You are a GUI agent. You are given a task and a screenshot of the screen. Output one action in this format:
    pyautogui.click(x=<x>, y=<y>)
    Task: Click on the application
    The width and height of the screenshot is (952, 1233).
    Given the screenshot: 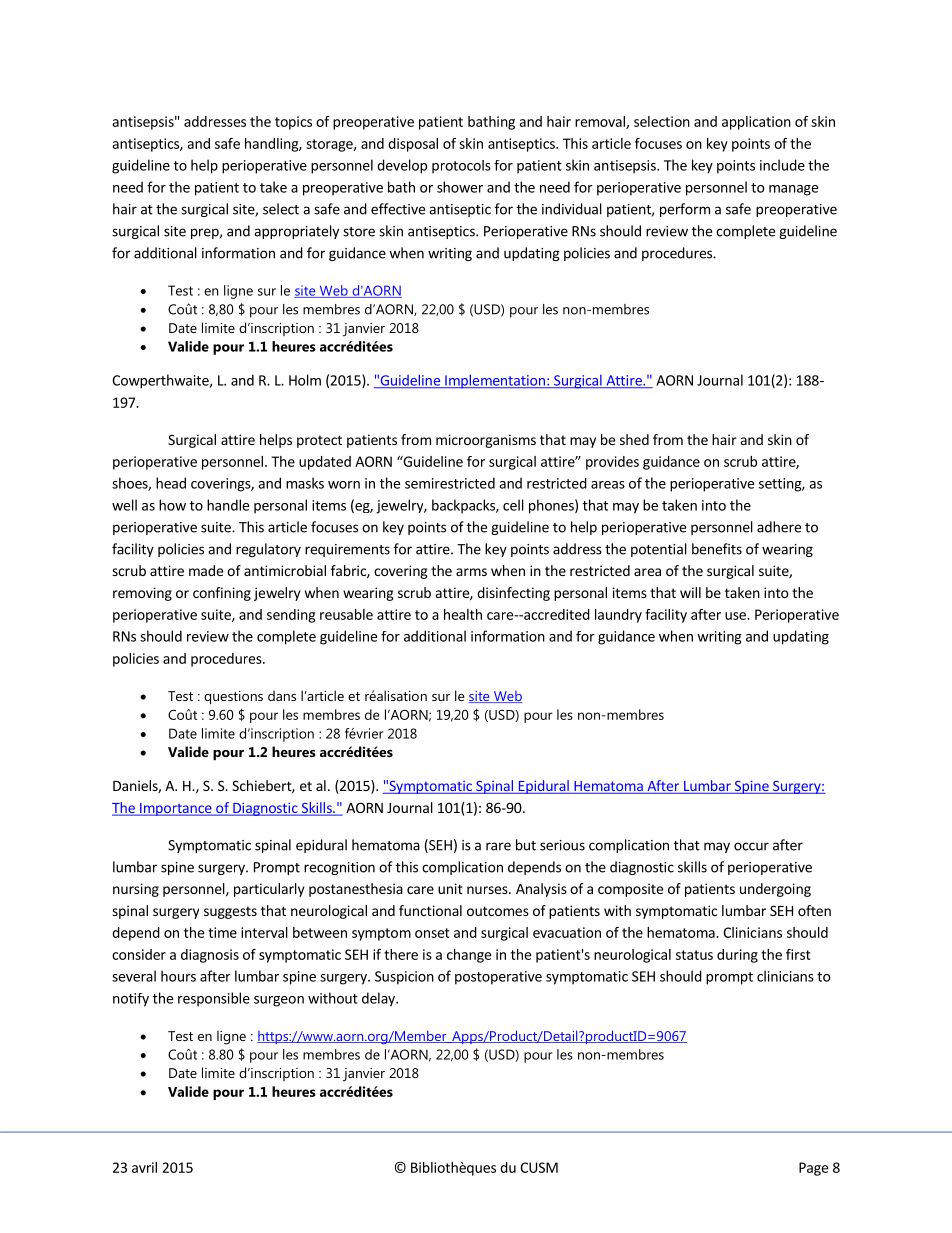 What is the action you would take?
    pyautogui.click(x=756, y=123)
